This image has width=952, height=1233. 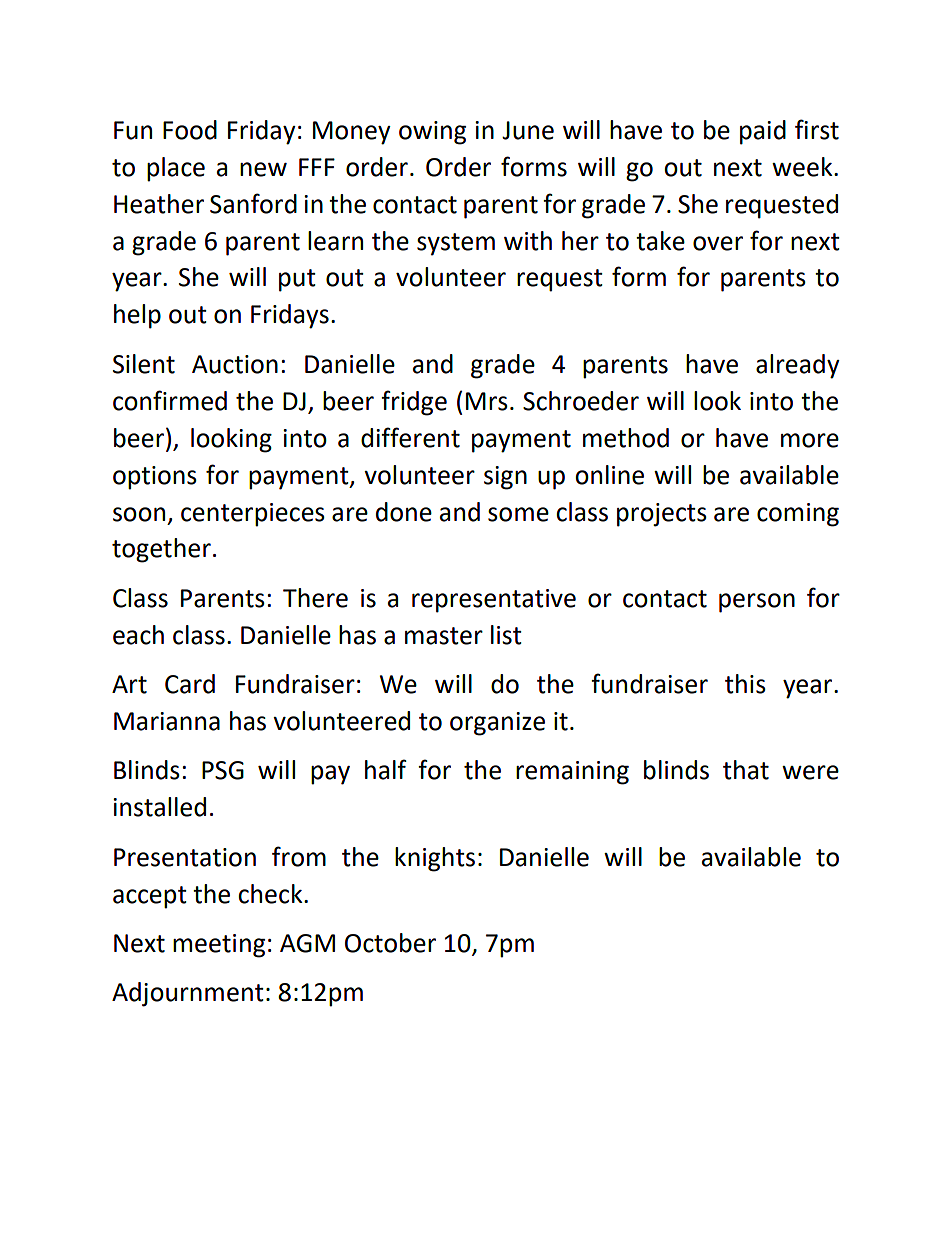 I want to click on meeting, so click(x=219, y=946).
